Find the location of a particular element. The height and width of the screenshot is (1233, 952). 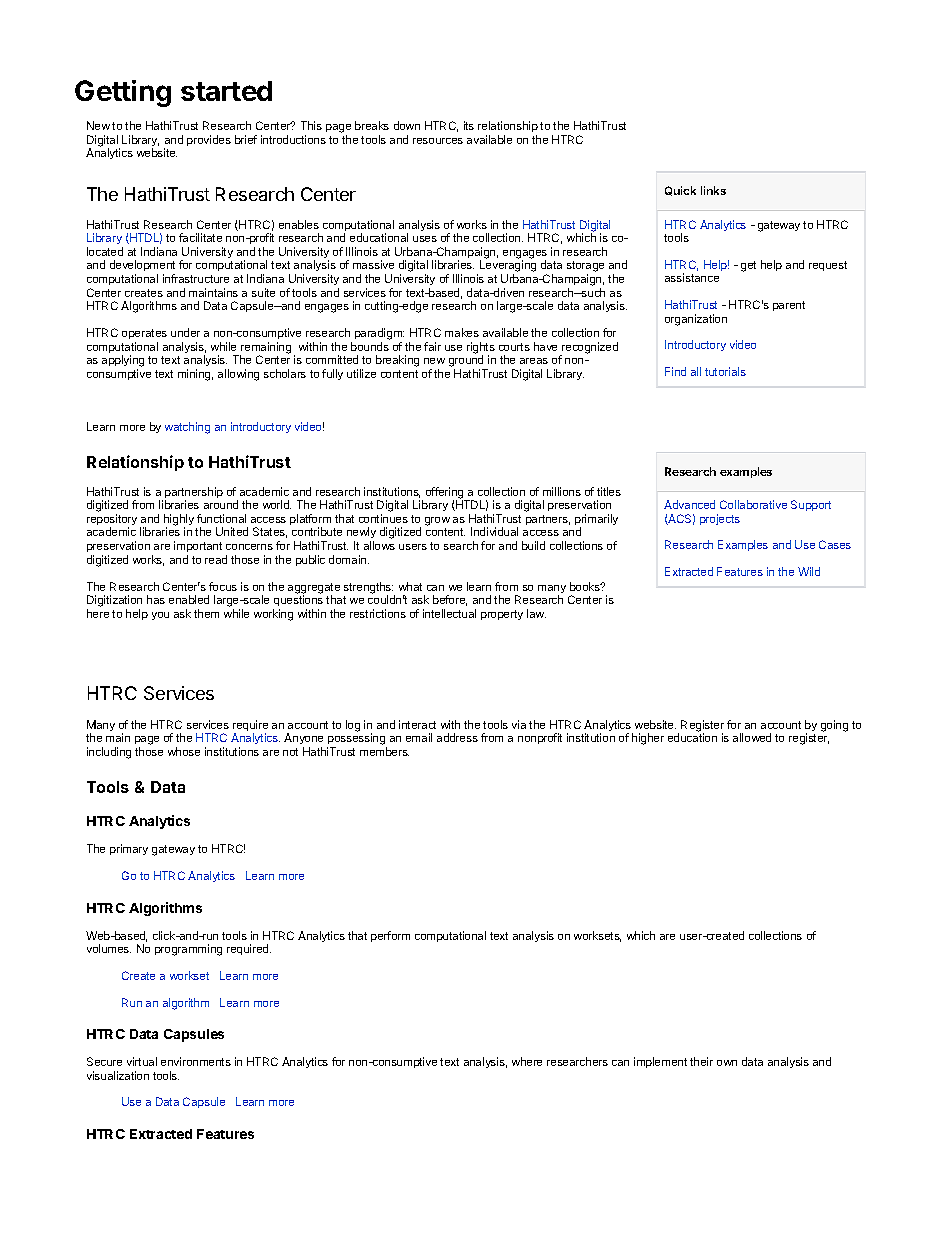

provides is located at coordinates (209, 140).
